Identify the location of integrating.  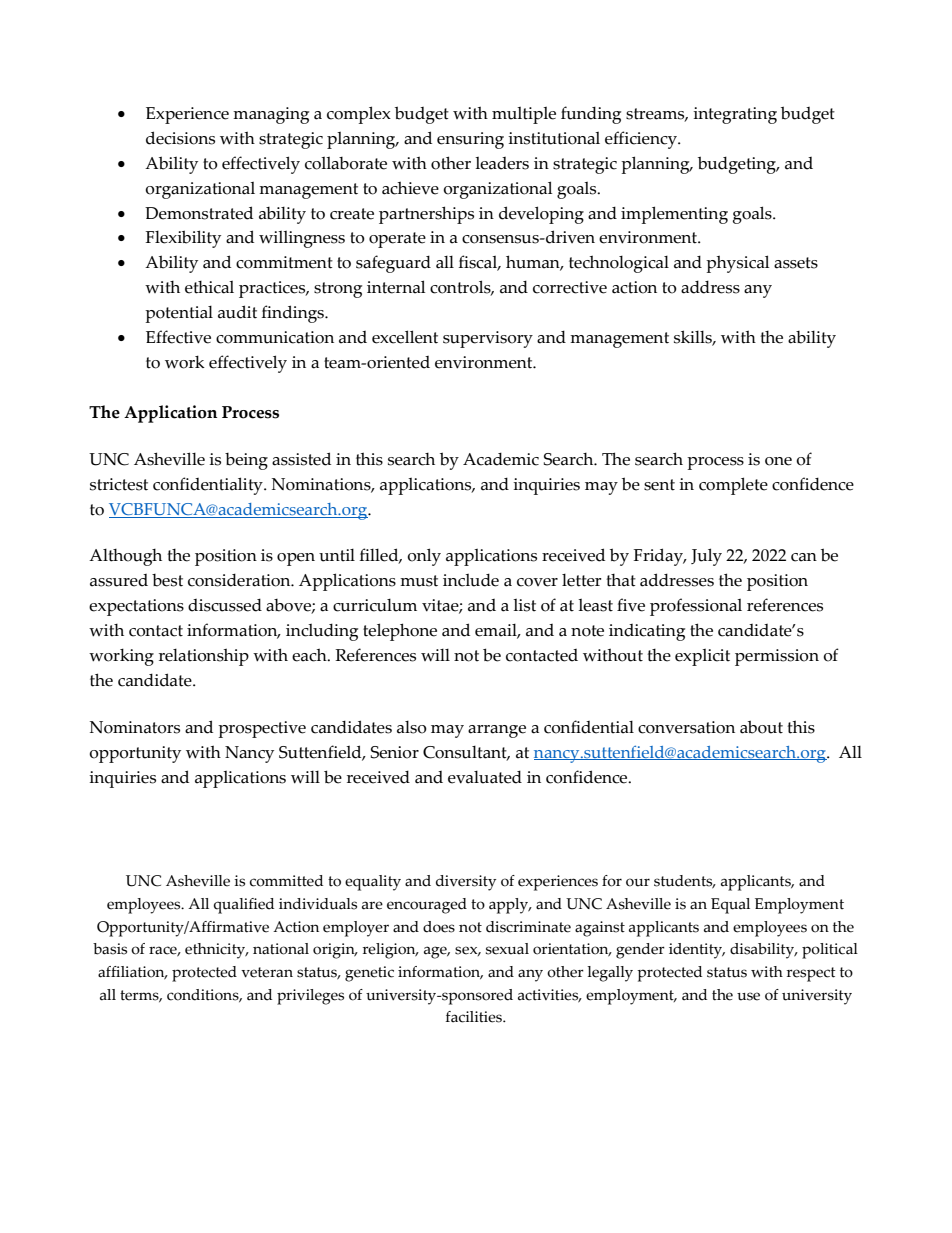
(735, 115).
